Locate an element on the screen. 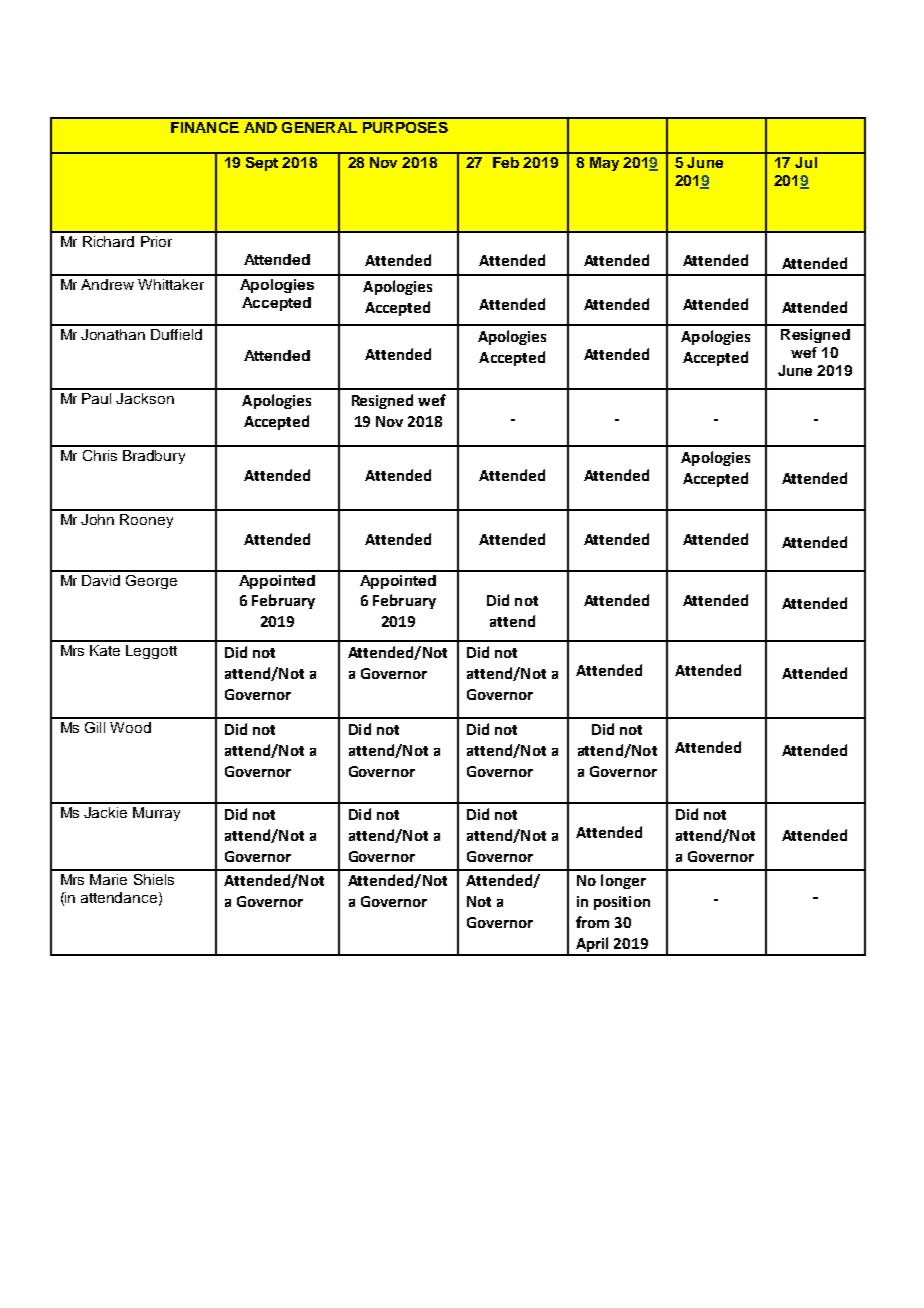  Bradbury is located at coordinates (154, 457).
